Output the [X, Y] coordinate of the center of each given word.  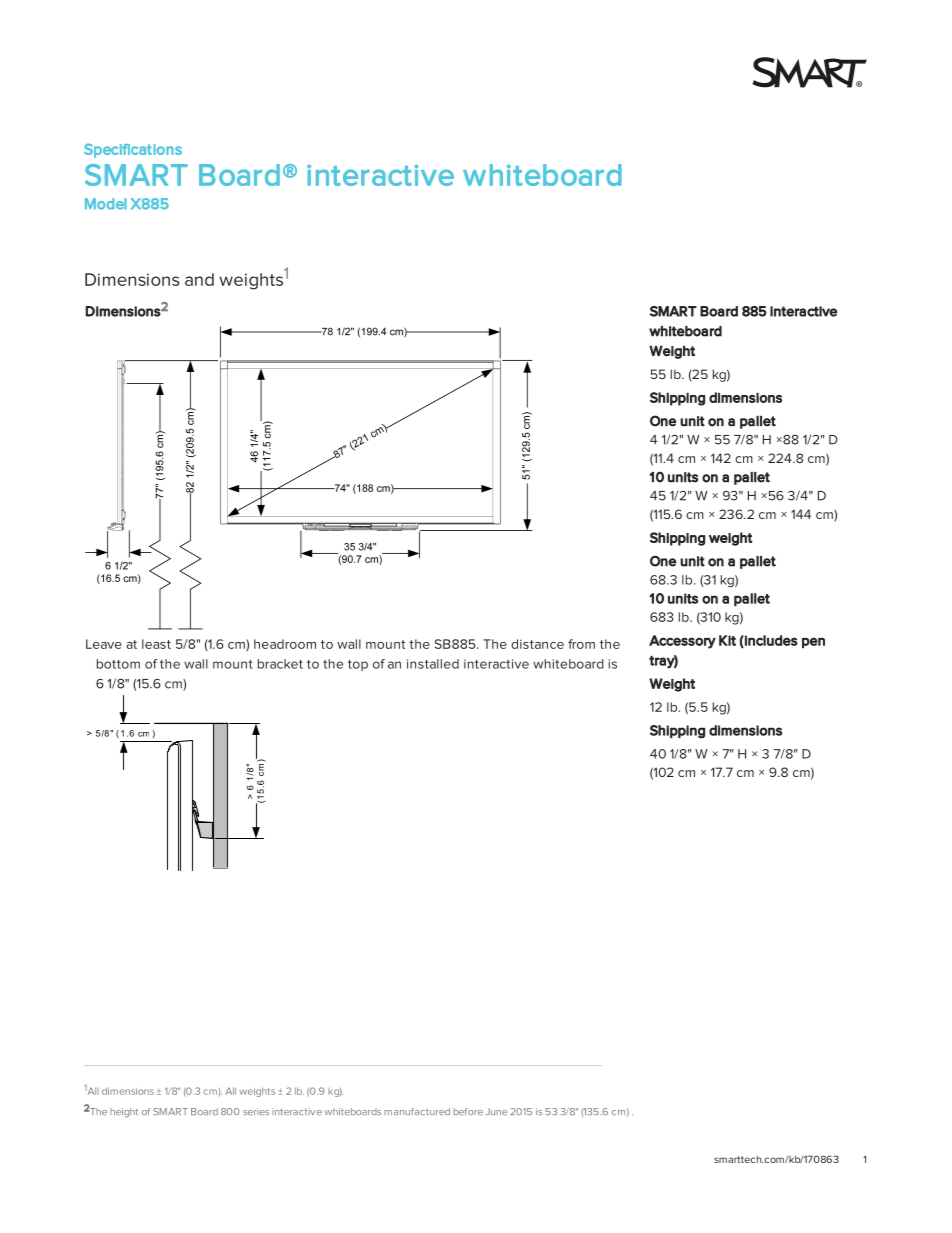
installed [433, 664]
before [468, 1111]
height [124, 1112]
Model [105, 204]
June [496, 1111]
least [156, 644]
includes [770, 641]
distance [537, 644]
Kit [727, 640]
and [199, 279]
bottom [118, 664]
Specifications [133, 150]
